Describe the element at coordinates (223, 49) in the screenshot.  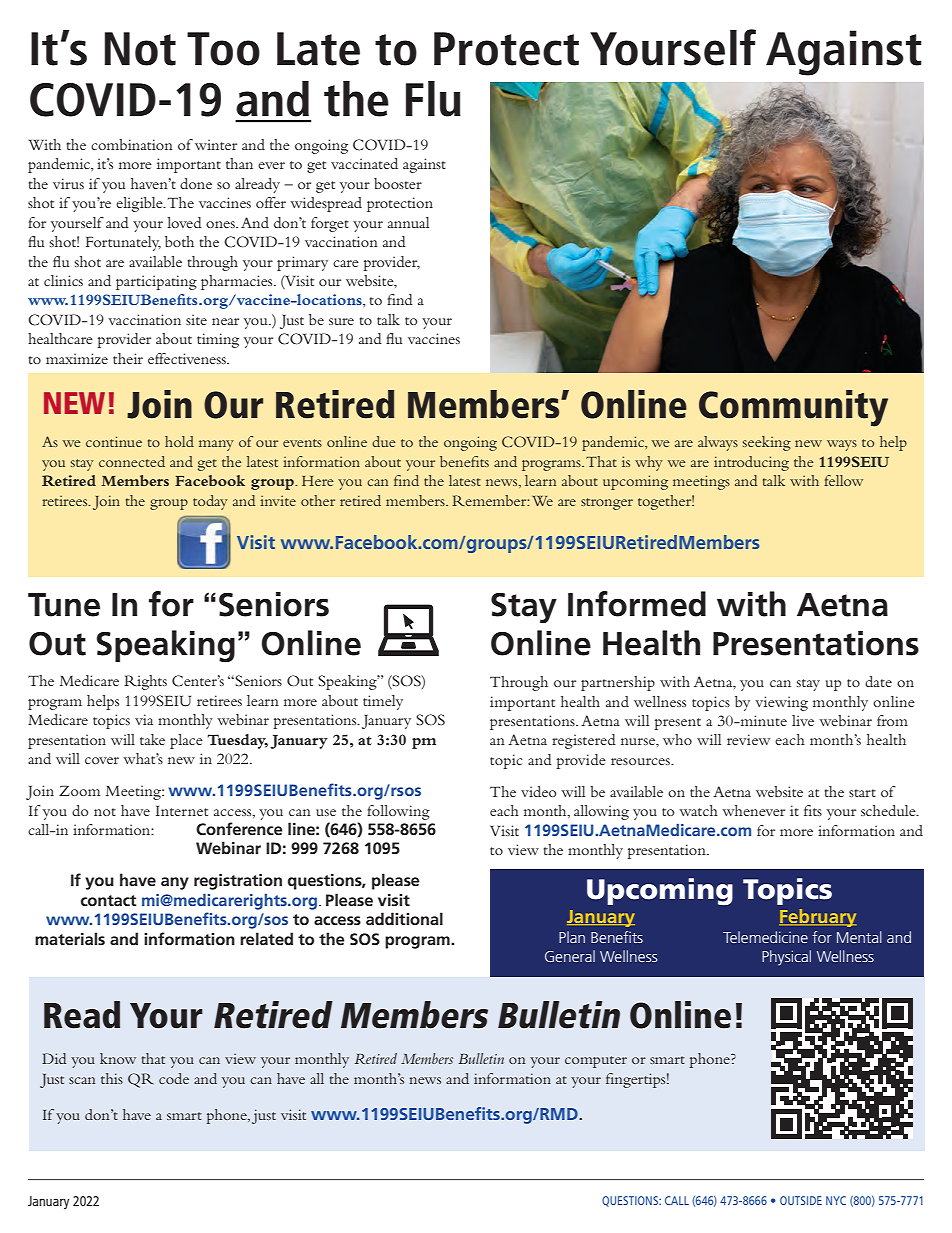
I see `Too` at that location.
